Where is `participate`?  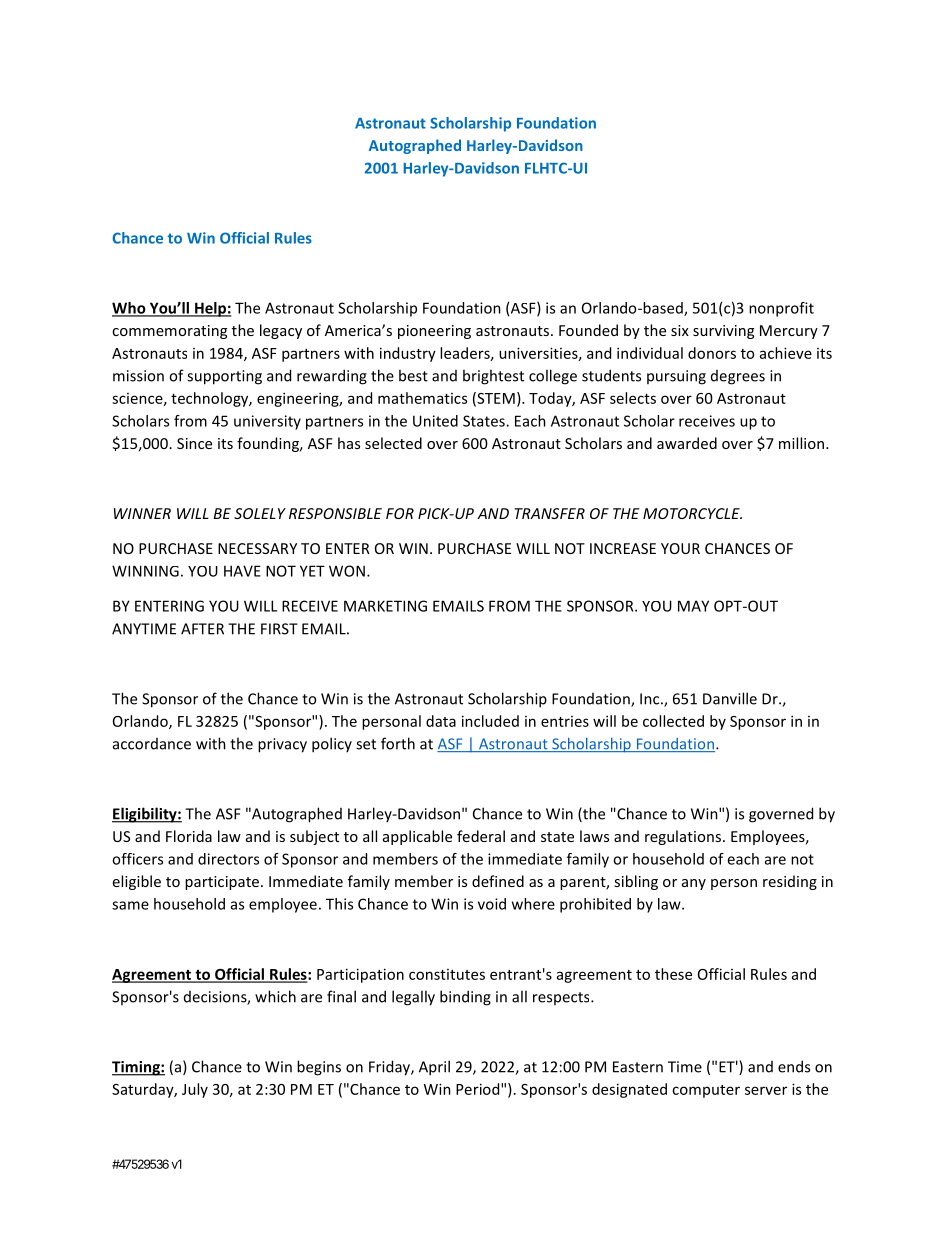 participate is located at coordinates (222, 883).
